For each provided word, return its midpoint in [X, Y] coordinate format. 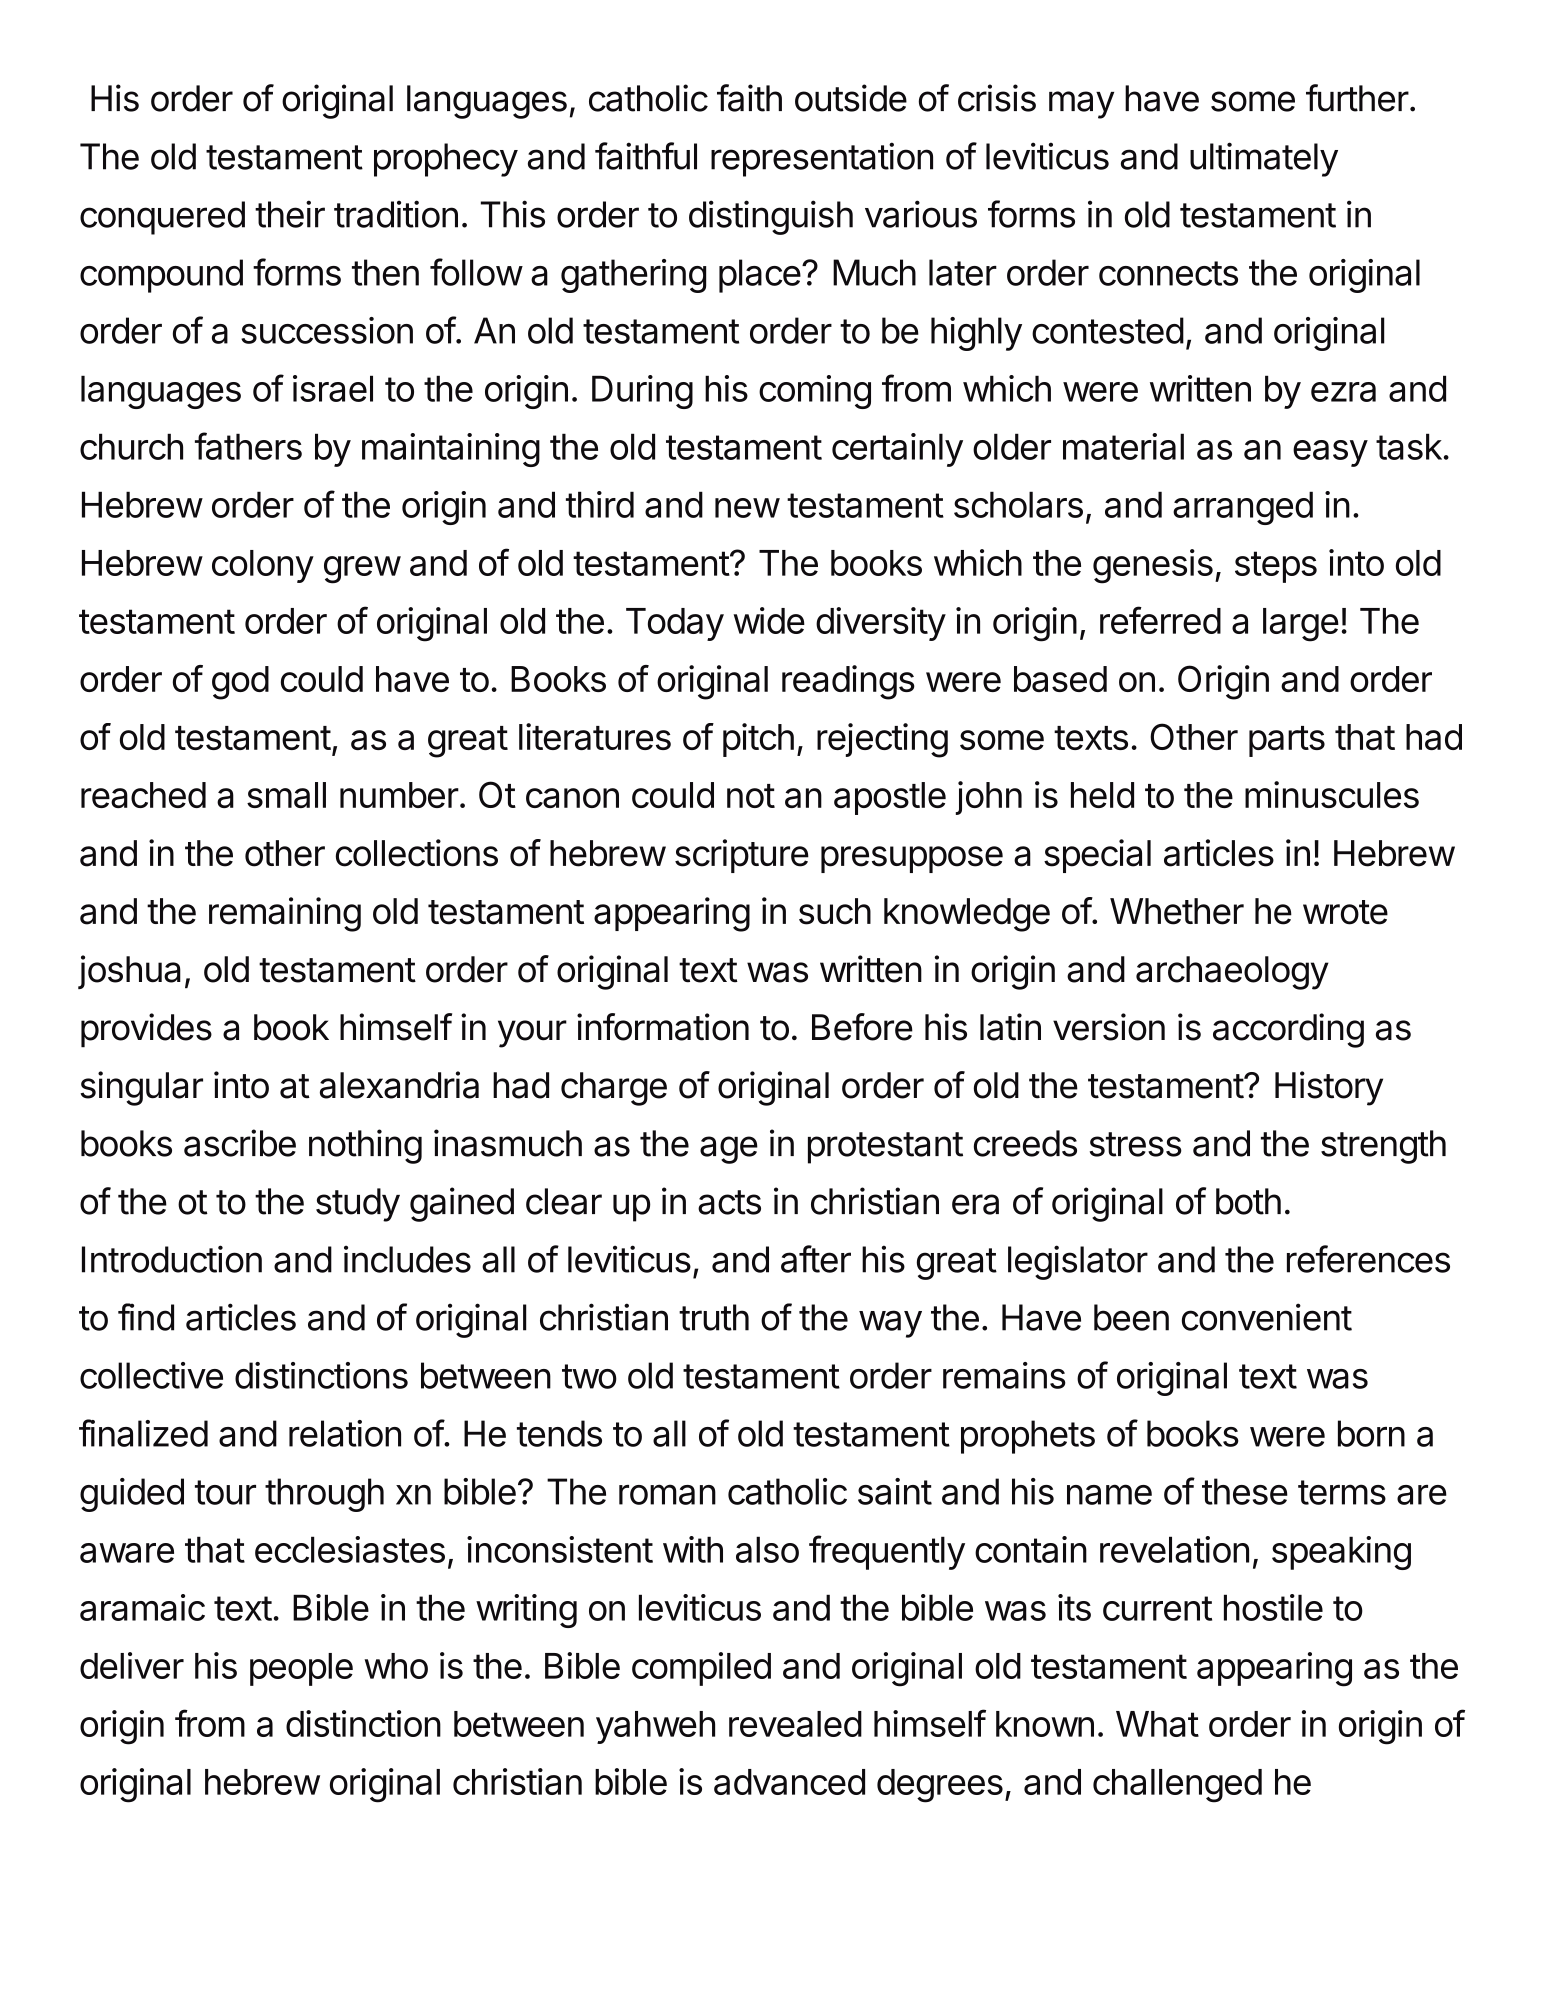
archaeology [1232, 973]
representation [822, 159]
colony [263, 566]
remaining [285, 914]
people [301, 1669]
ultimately [1264, 159]
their [290, 214]
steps [1276, 567]
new [747, 508]
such [835, 911]
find [146, 1317]
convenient [1267, 1317]
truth [714, 1317]
